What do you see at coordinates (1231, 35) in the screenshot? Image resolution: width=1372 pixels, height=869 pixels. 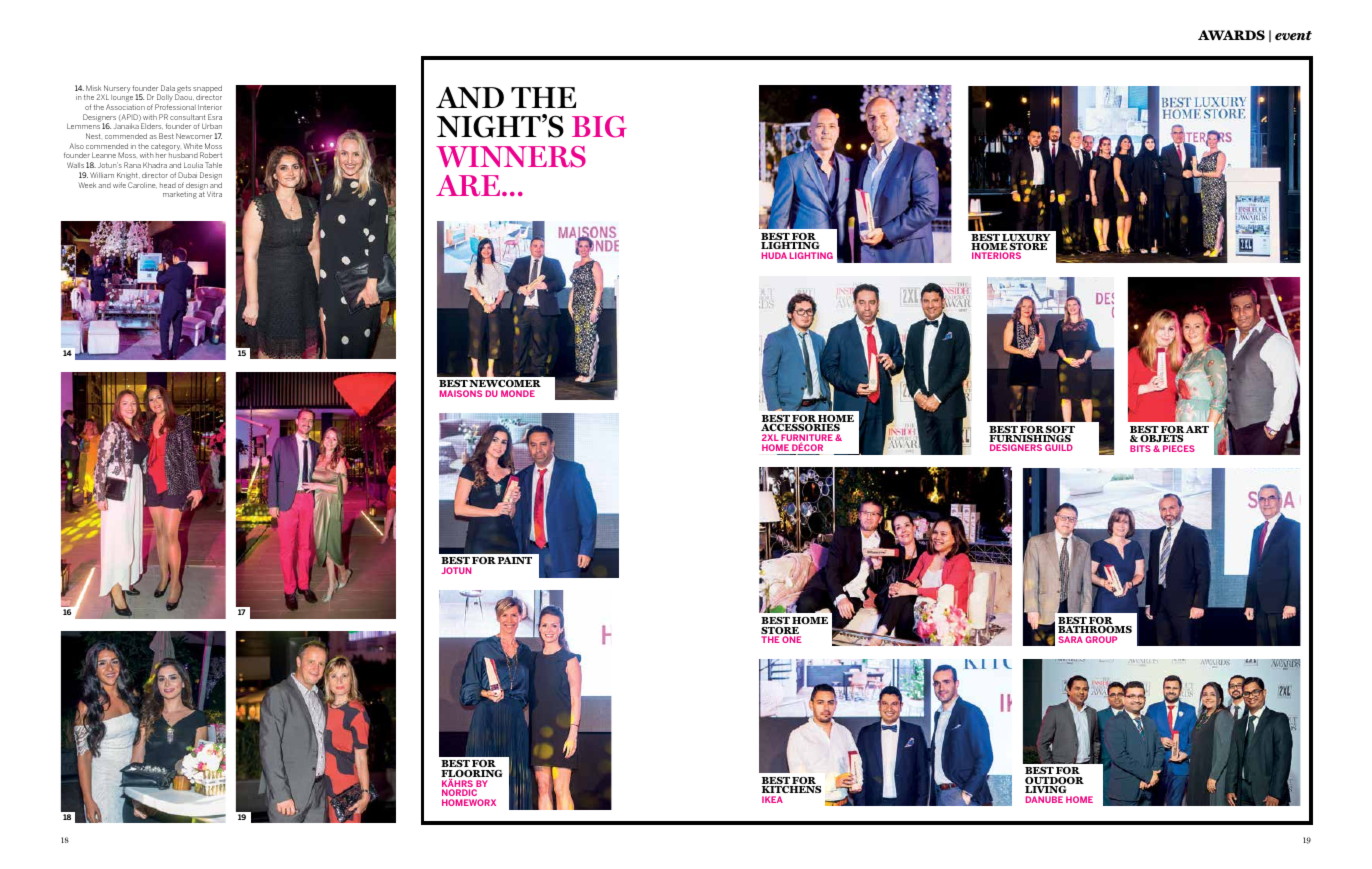 I see `AWARDS` at bounding box center [1231, 35].
